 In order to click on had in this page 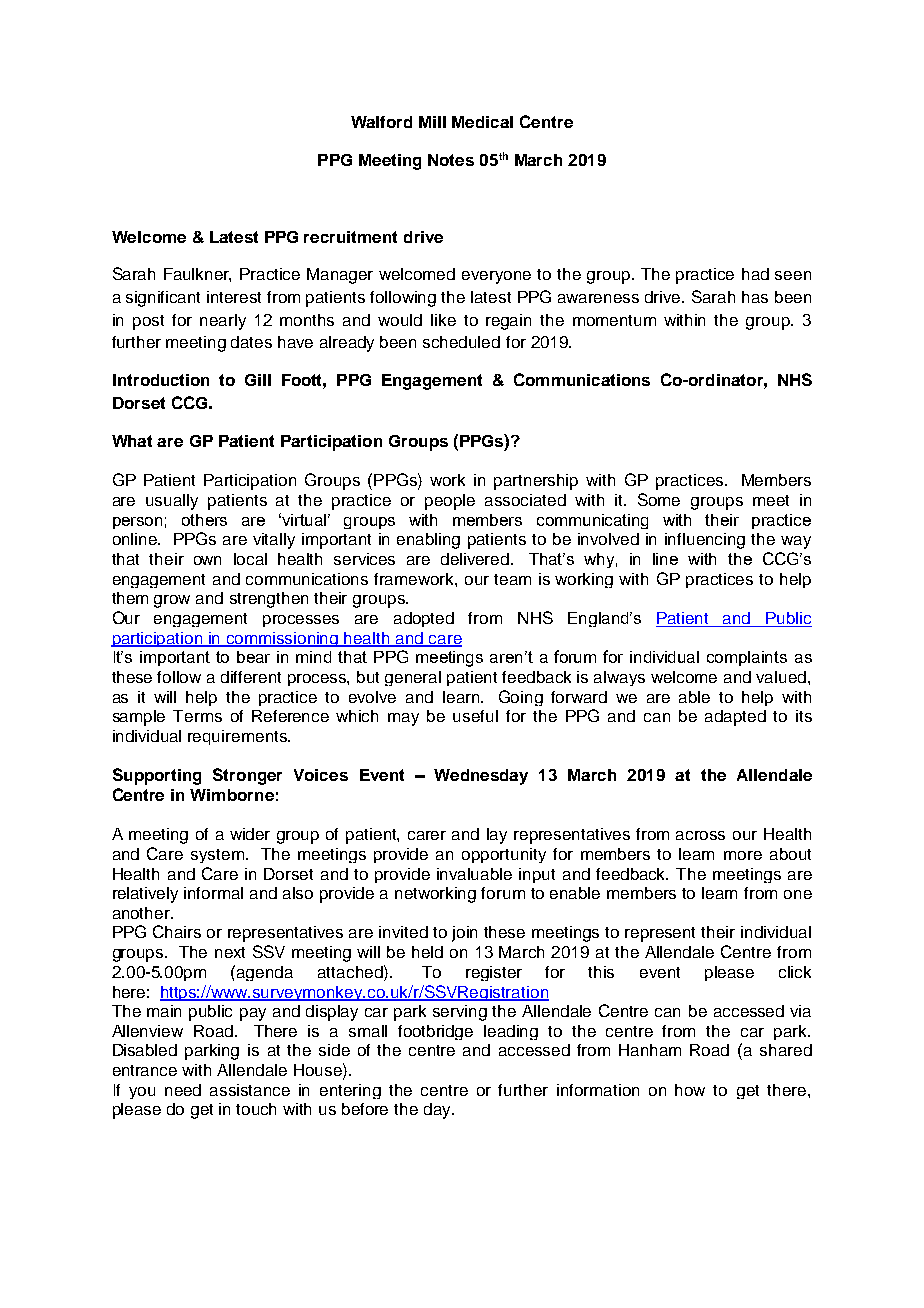, I will do `click(755, 274)`.
